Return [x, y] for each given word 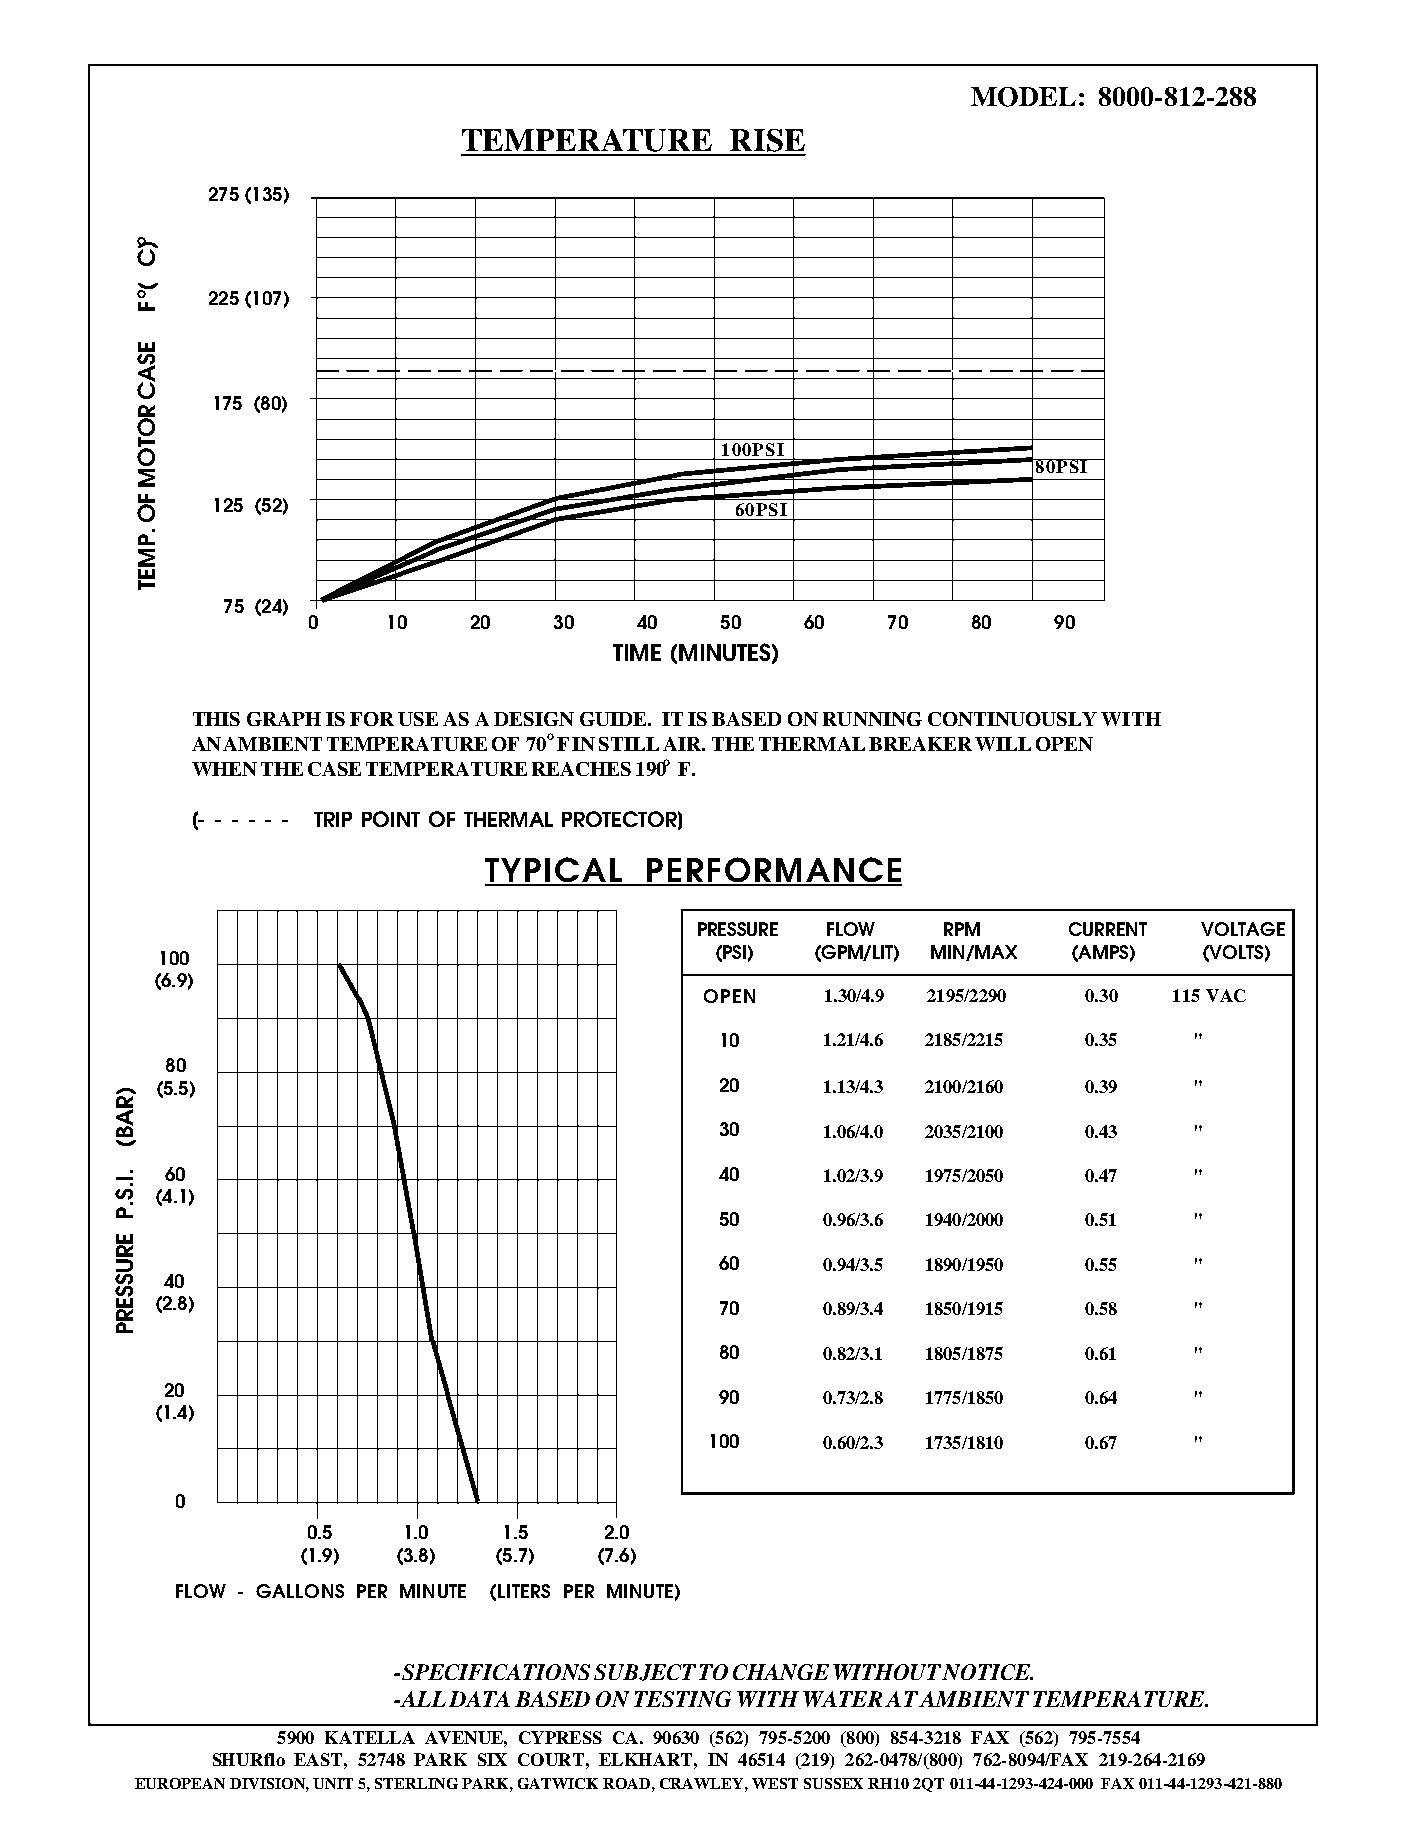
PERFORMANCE [773, 871]
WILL [1003, 744]
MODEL [1023, 97]
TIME [637, 652]
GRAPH [284, 719]
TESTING [682, 1699]
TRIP [333, 819]
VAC [1226, 995]
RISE [767, 142]
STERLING [416, 1783]
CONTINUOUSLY [1012, 719]
